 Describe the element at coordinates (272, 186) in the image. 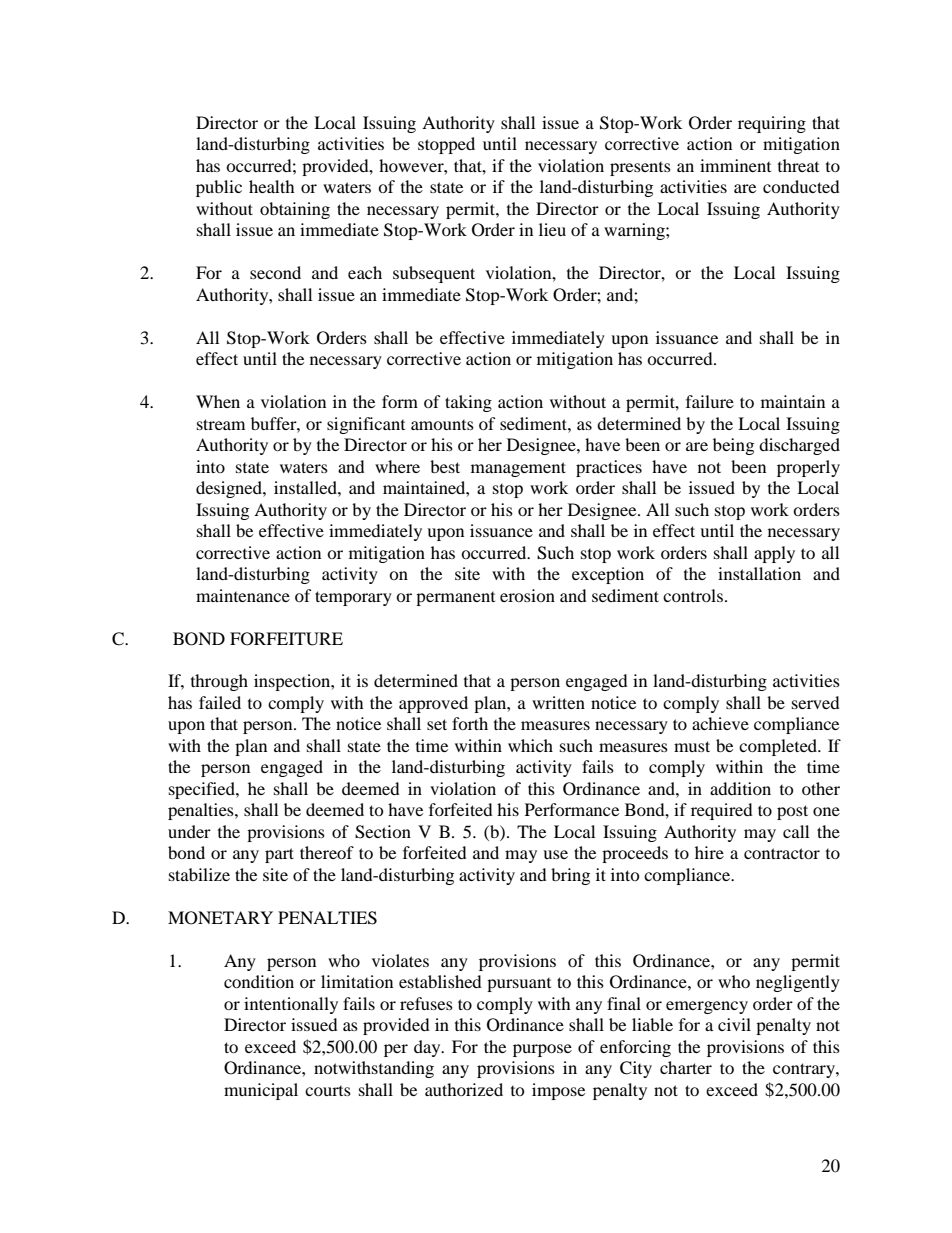

I see `health` at that location.
